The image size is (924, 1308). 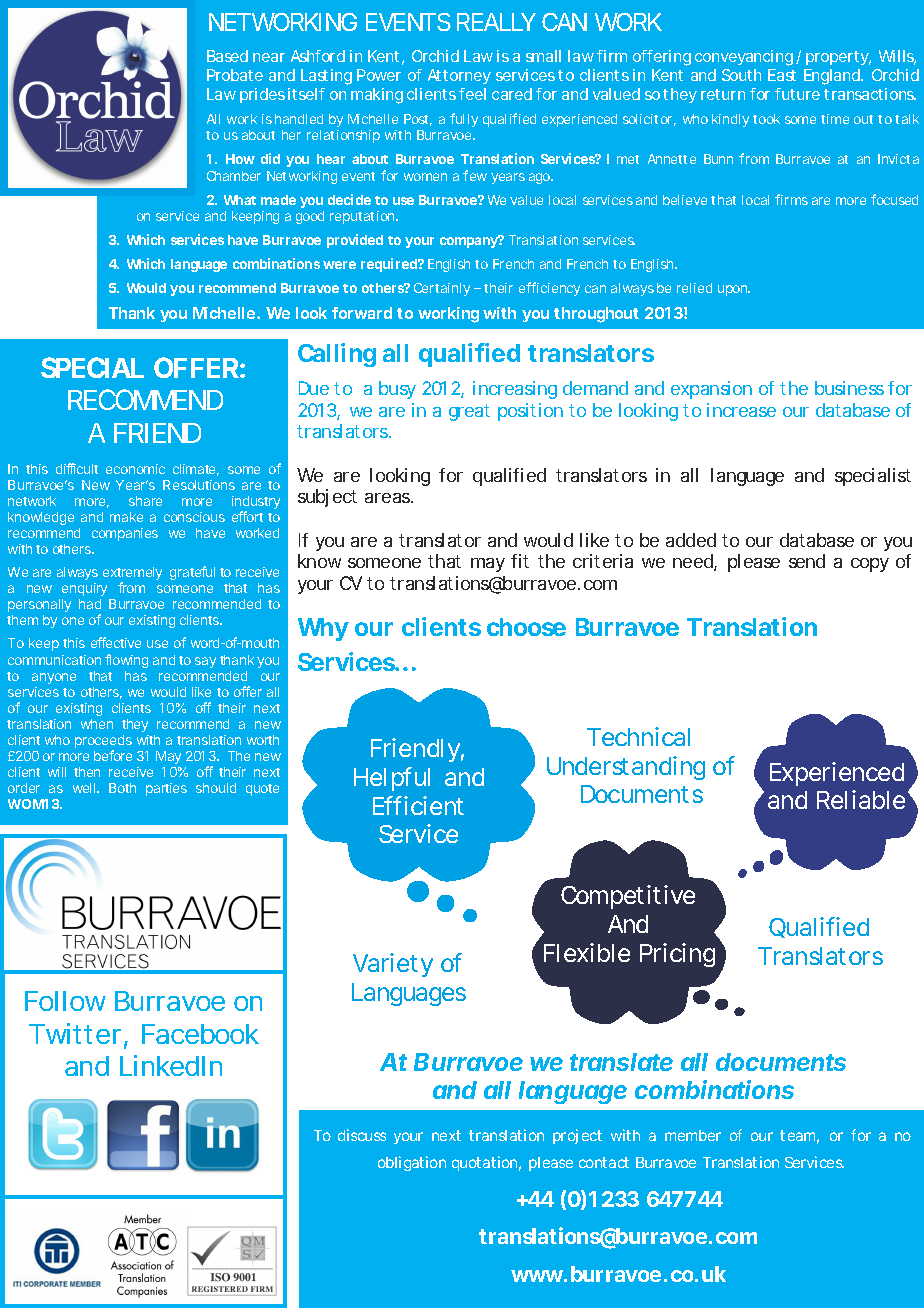 What do you see at coordinates (734, 290) in the document?
I see `upon` at bounding box center [734, 290].
